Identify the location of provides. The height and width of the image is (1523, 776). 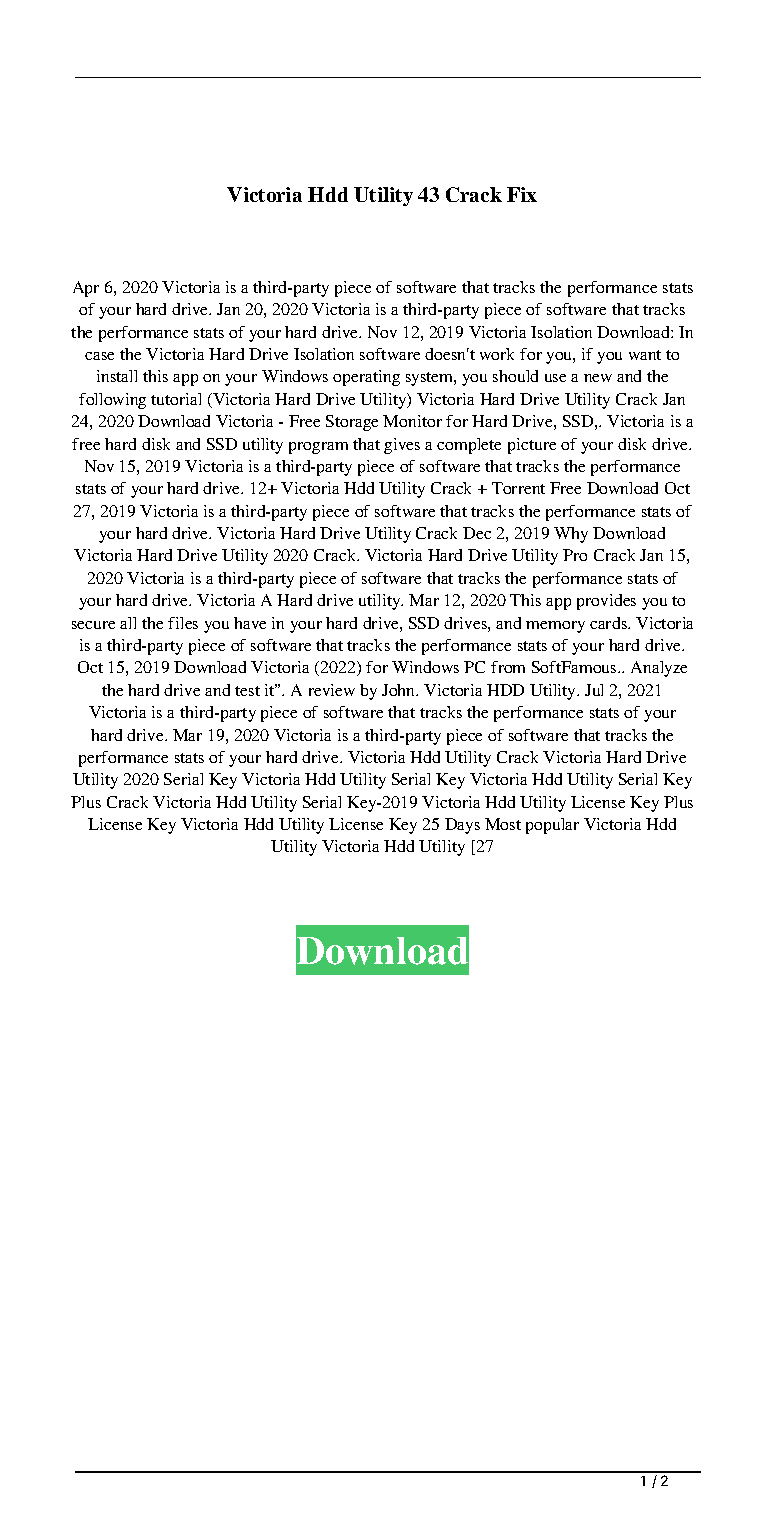
(606, 602).
